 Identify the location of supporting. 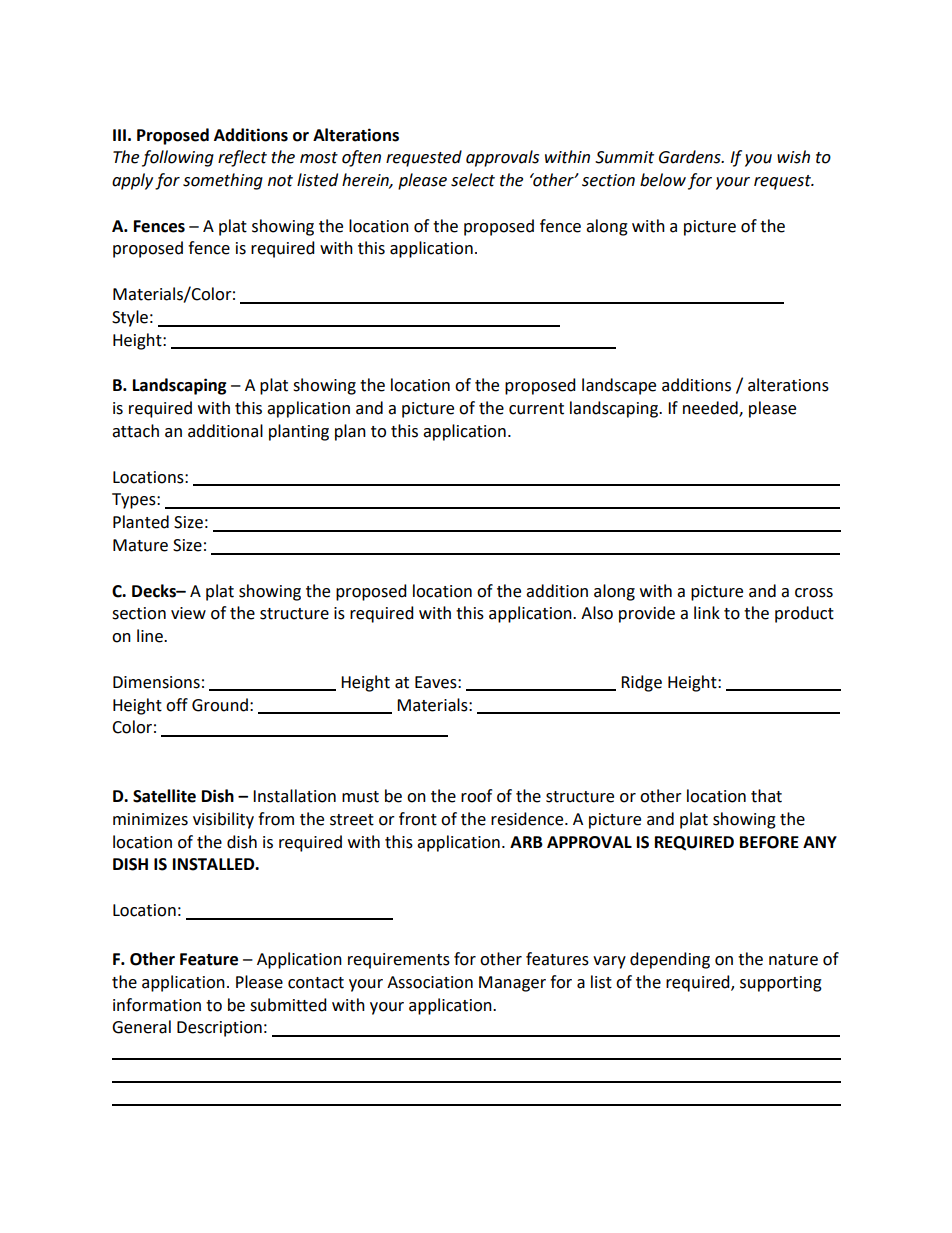
(781, 984).
